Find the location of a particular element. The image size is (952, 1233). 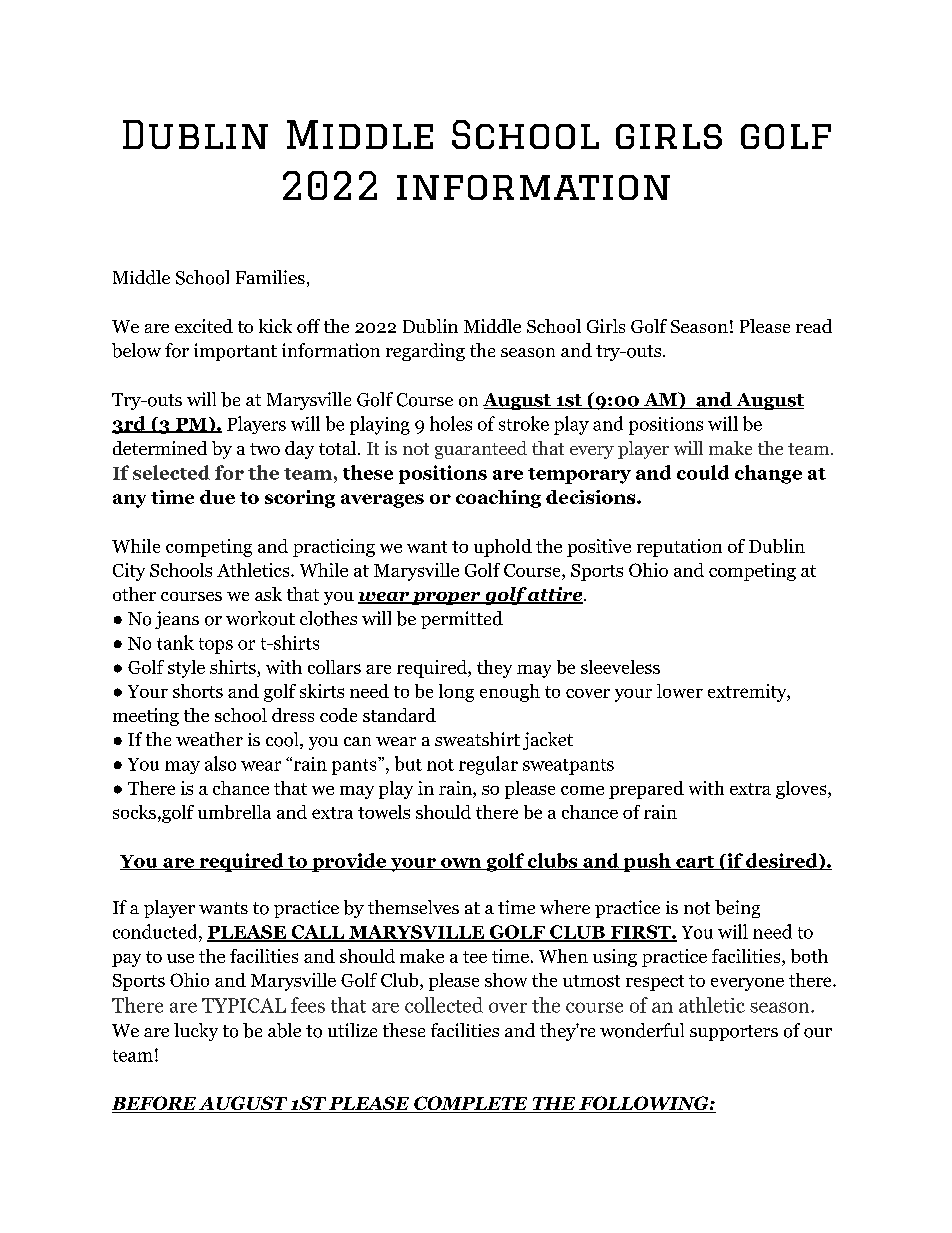

COMPLETE is located at coordinates (471, 1104).
